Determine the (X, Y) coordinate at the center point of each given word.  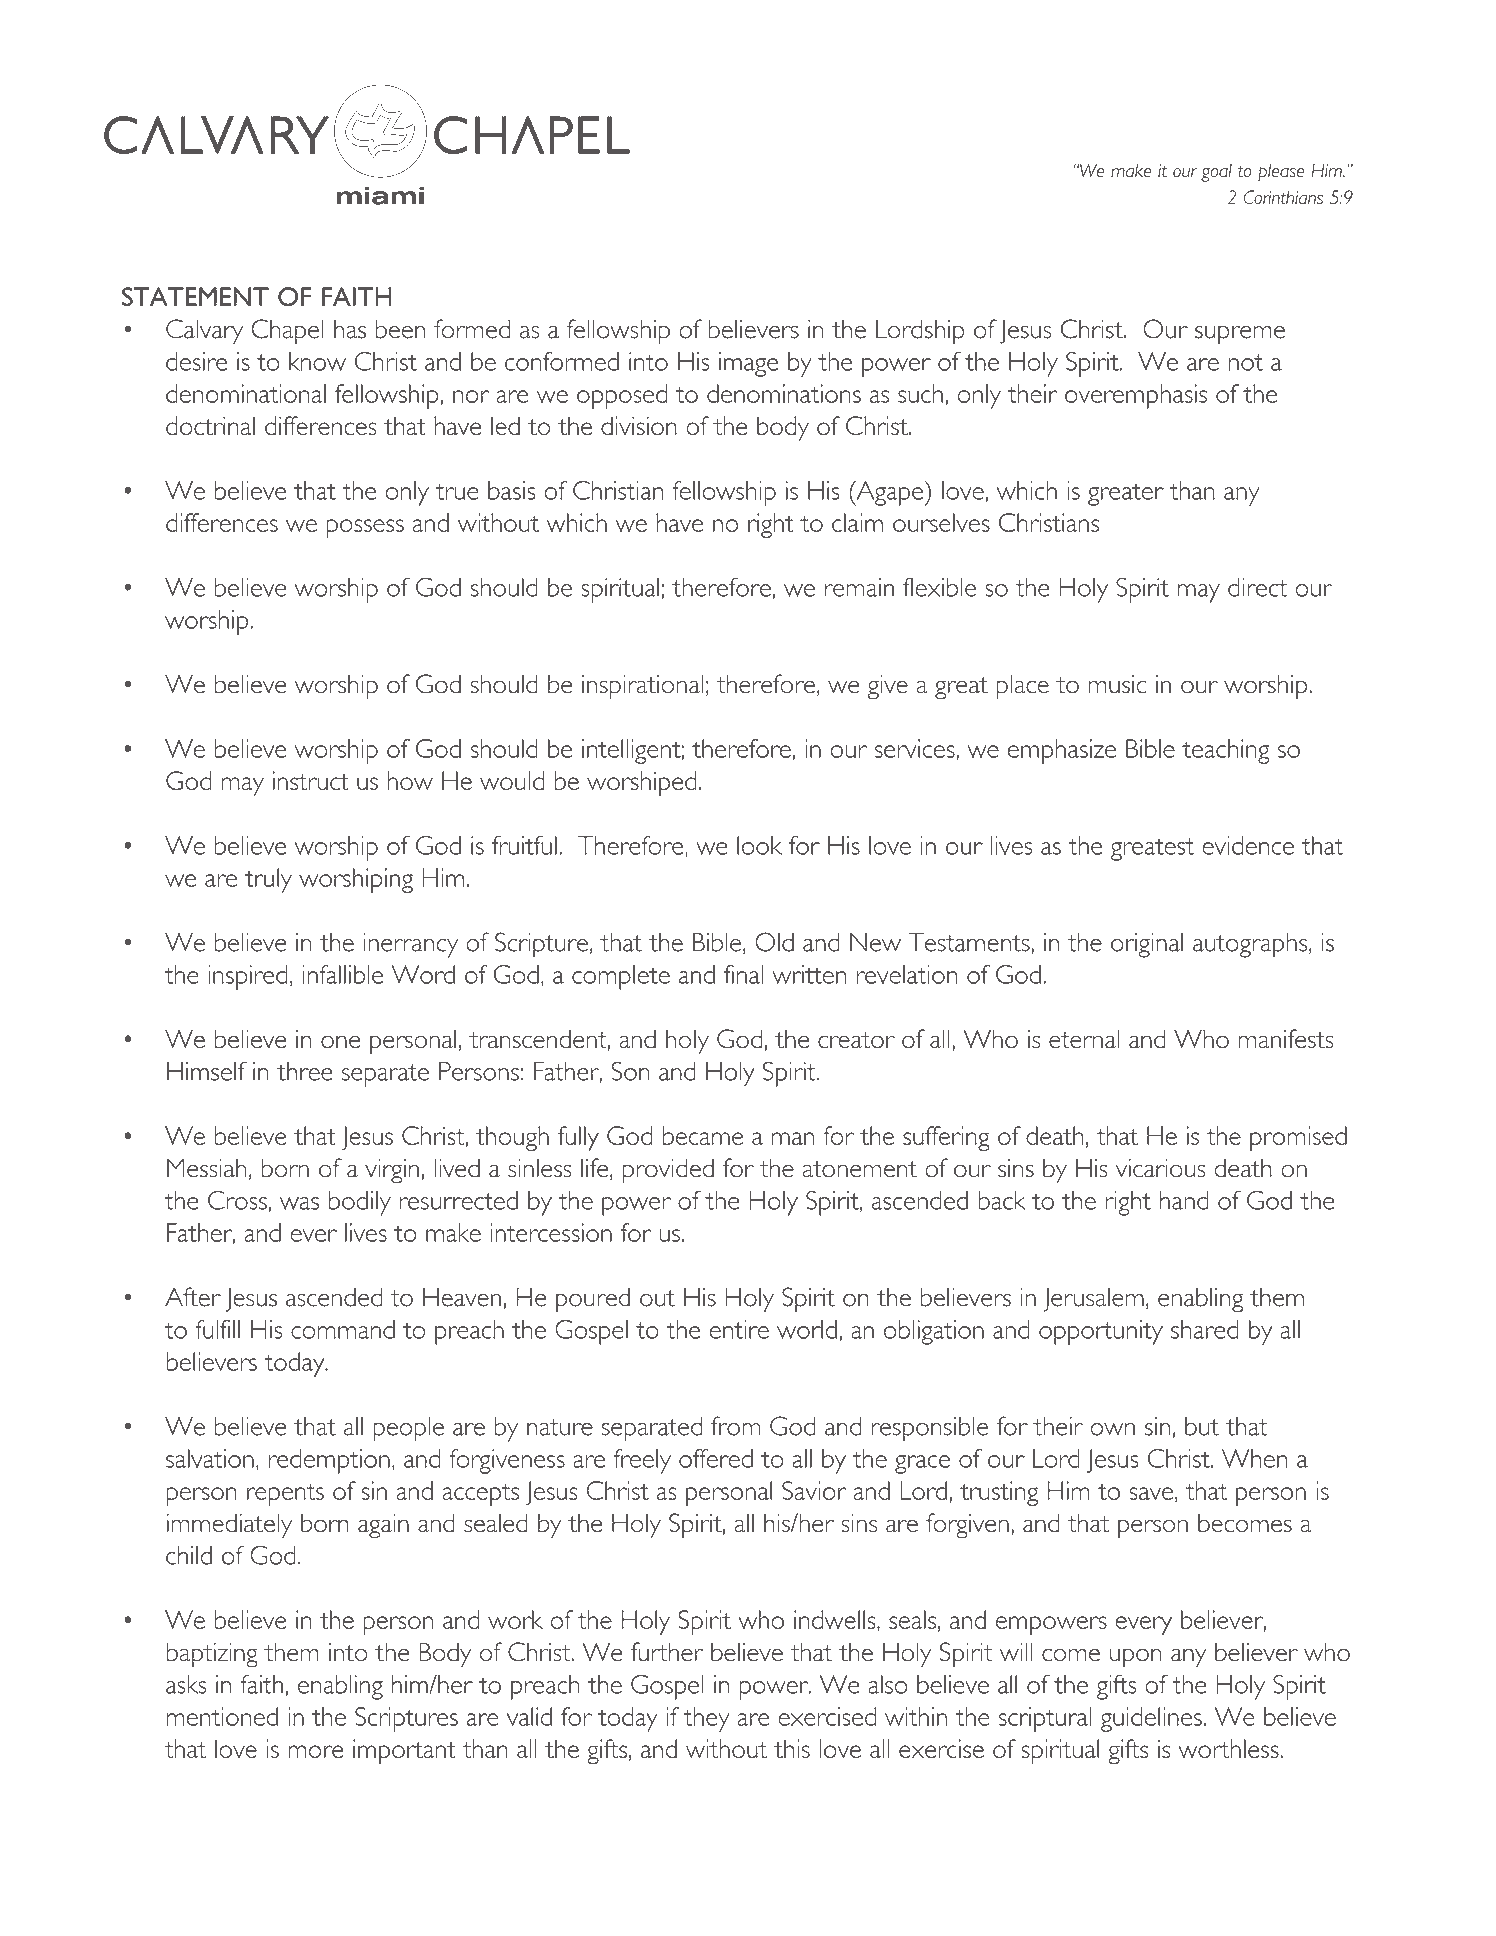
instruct (311, 780)
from (735, 1426)
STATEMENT (195, 296)
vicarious (1161, 1168)
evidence (1248, 845)
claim (857, 522)
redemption (329, 1461)
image (749, 364)
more (316, 1751)
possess (365, 528)
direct (1257, 587)
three (305, 1071)
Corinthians (1283, 197)
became (702, 1135)
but (1202, 1426)
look (759, 845)
